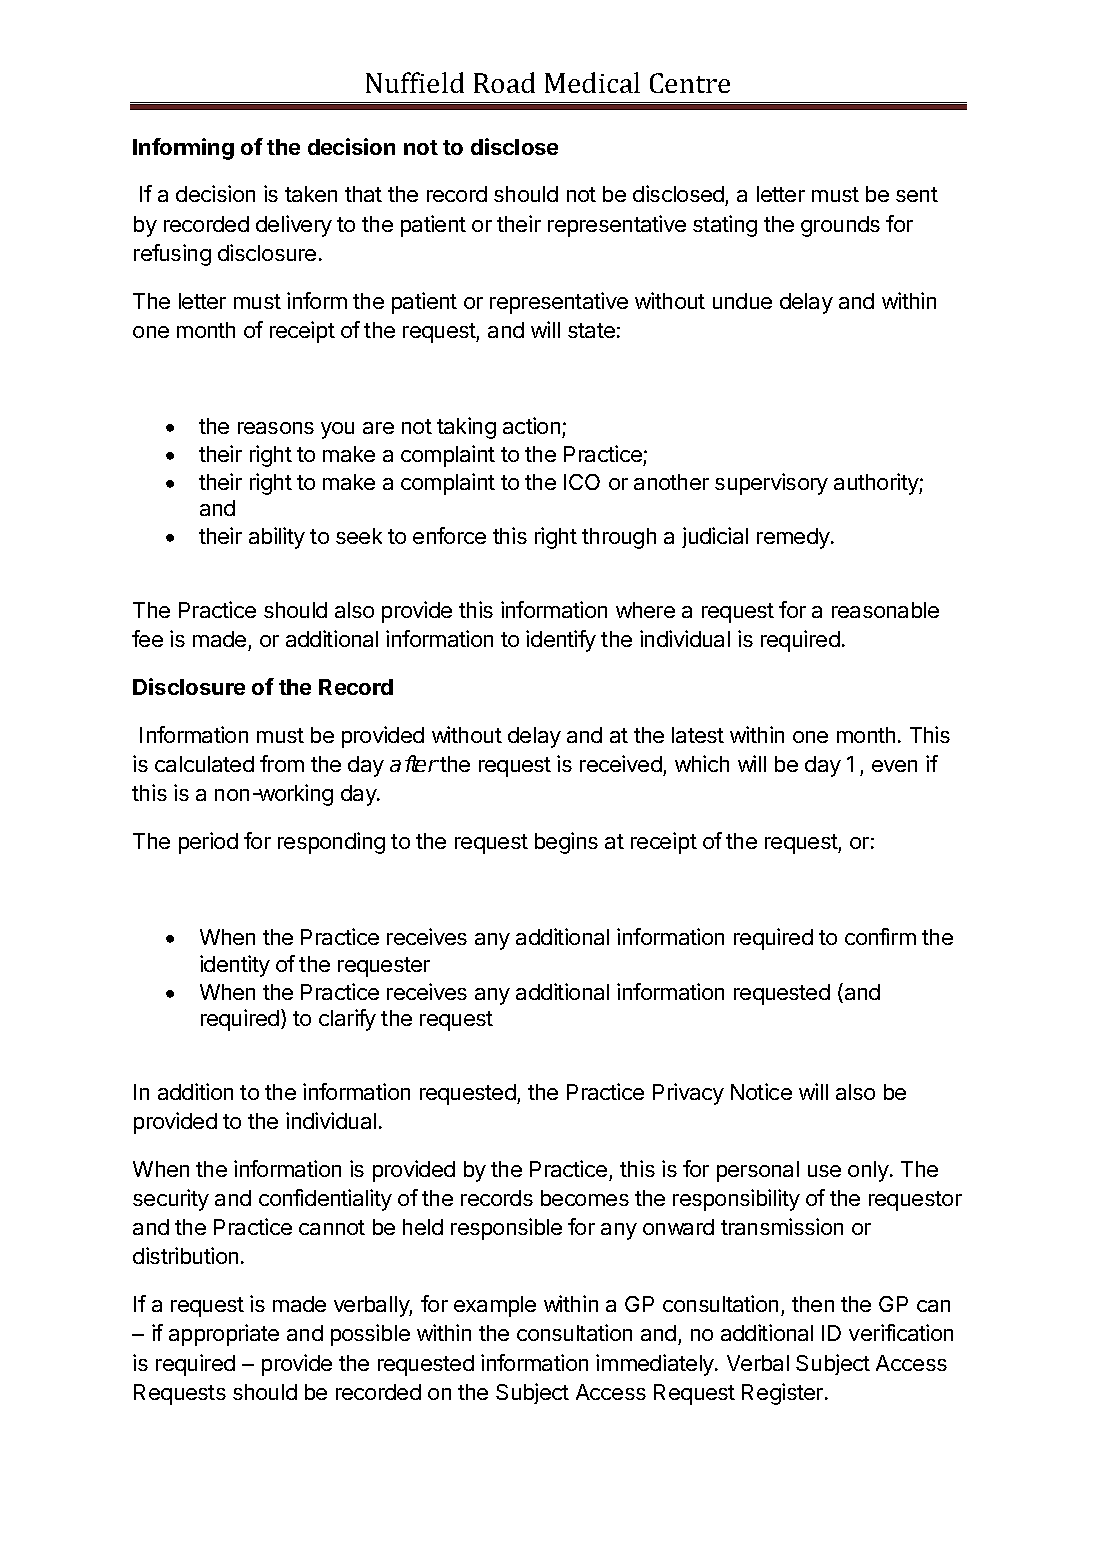  Describe the element at coordinates (235, 966) in the page. I see `identity` at that location.
